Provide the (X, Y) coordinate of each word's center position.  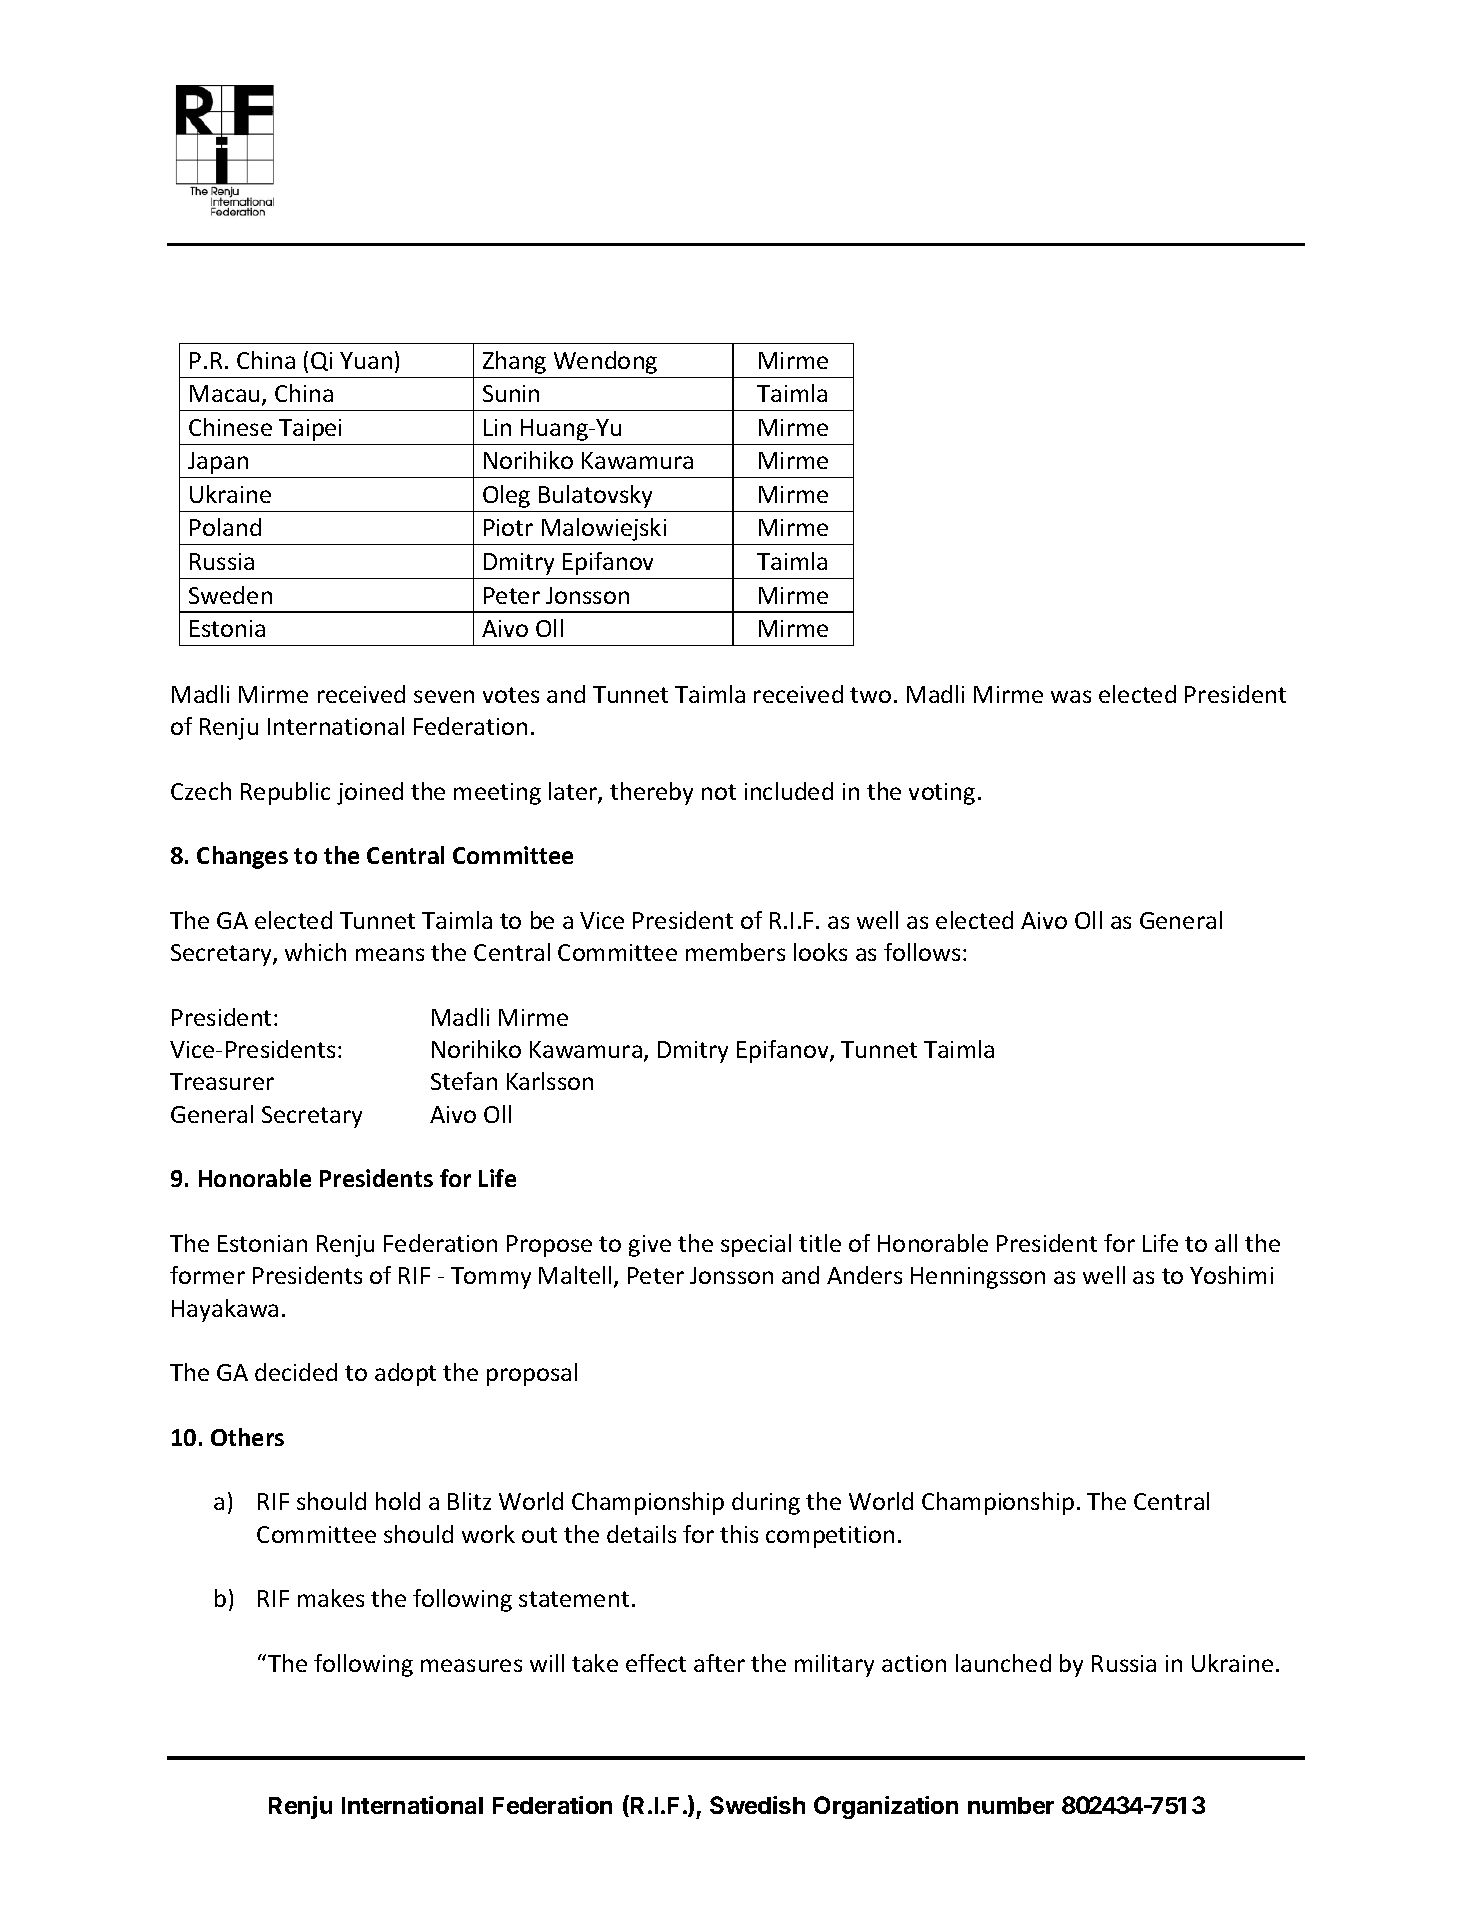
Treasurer (222, 1081)
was (1071, 696)
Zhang (514, 362)
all (1226, 1243)
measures (471, 1665)
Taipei (310, 430)
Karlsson (550, 1081)
